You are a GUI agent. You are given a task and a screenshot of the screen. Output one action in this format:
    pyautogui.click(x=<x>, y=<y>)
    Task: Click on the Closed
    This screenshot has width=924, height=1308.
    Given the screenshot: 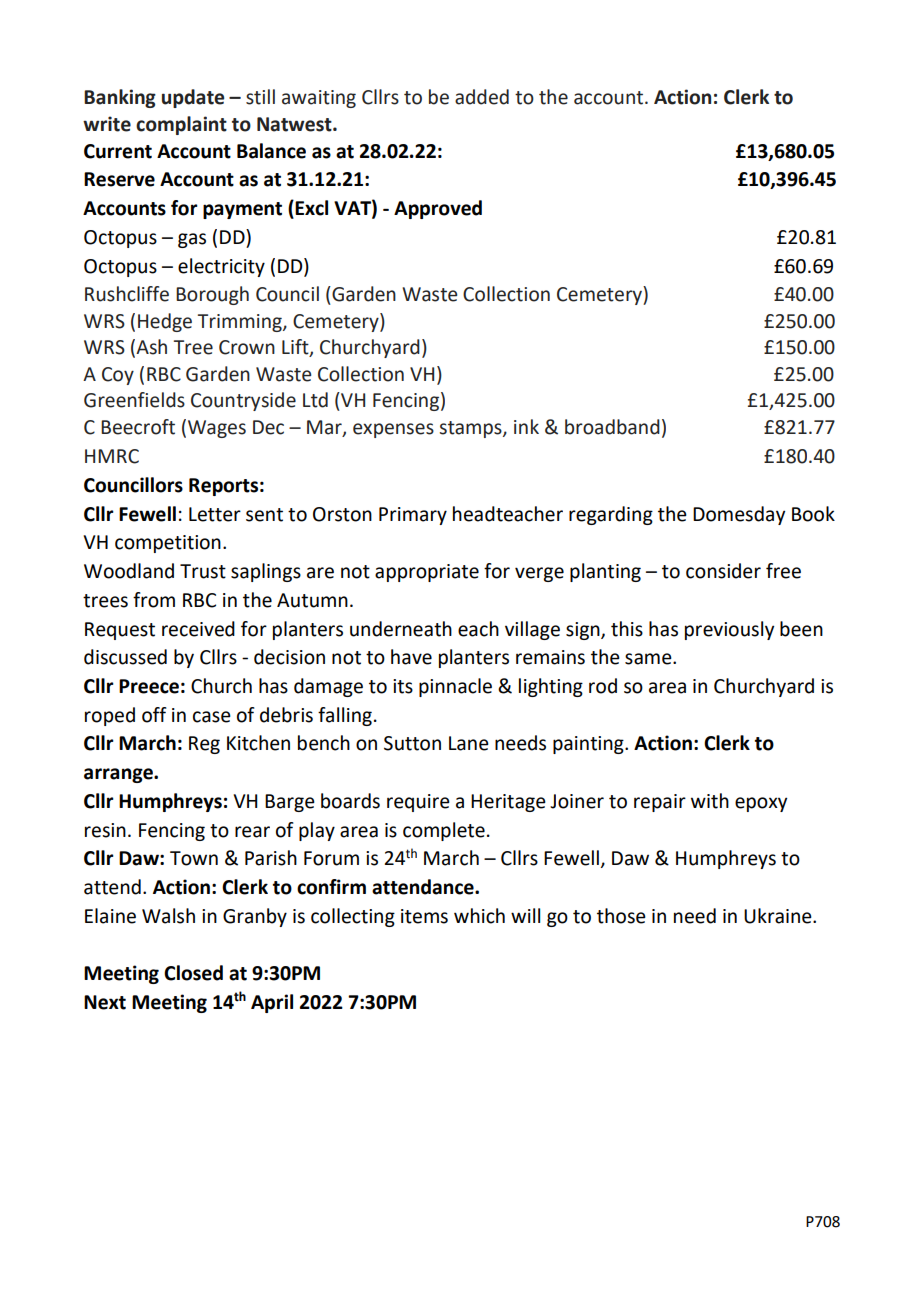 What is the action you would take?
    pyautogui.click(x=193, y=973)
